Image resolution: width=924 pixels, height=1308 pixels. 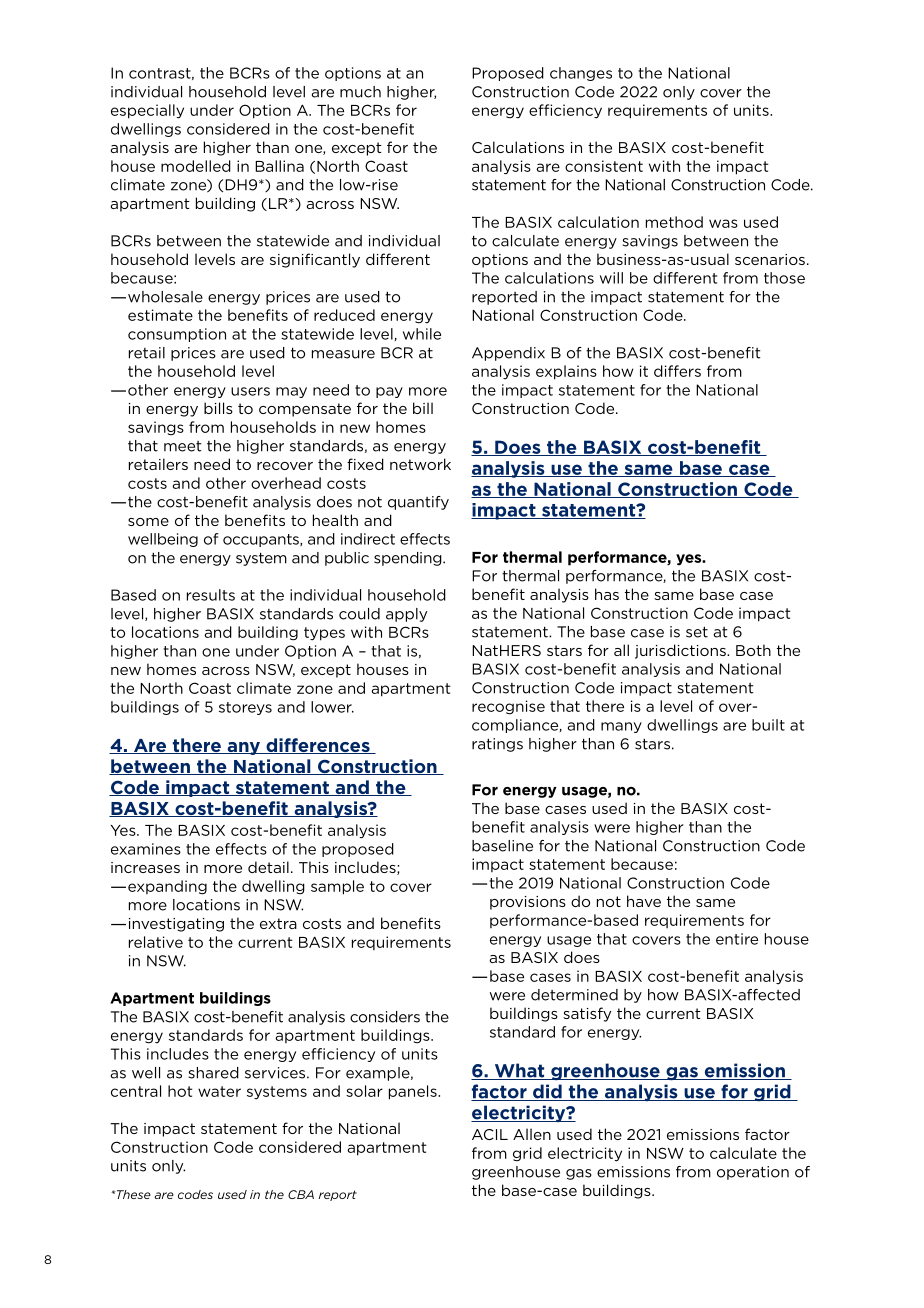 What do you see at coordinates (177, 335) in the screenshot?
I see `consumption` at bounding box center [177, 335].
